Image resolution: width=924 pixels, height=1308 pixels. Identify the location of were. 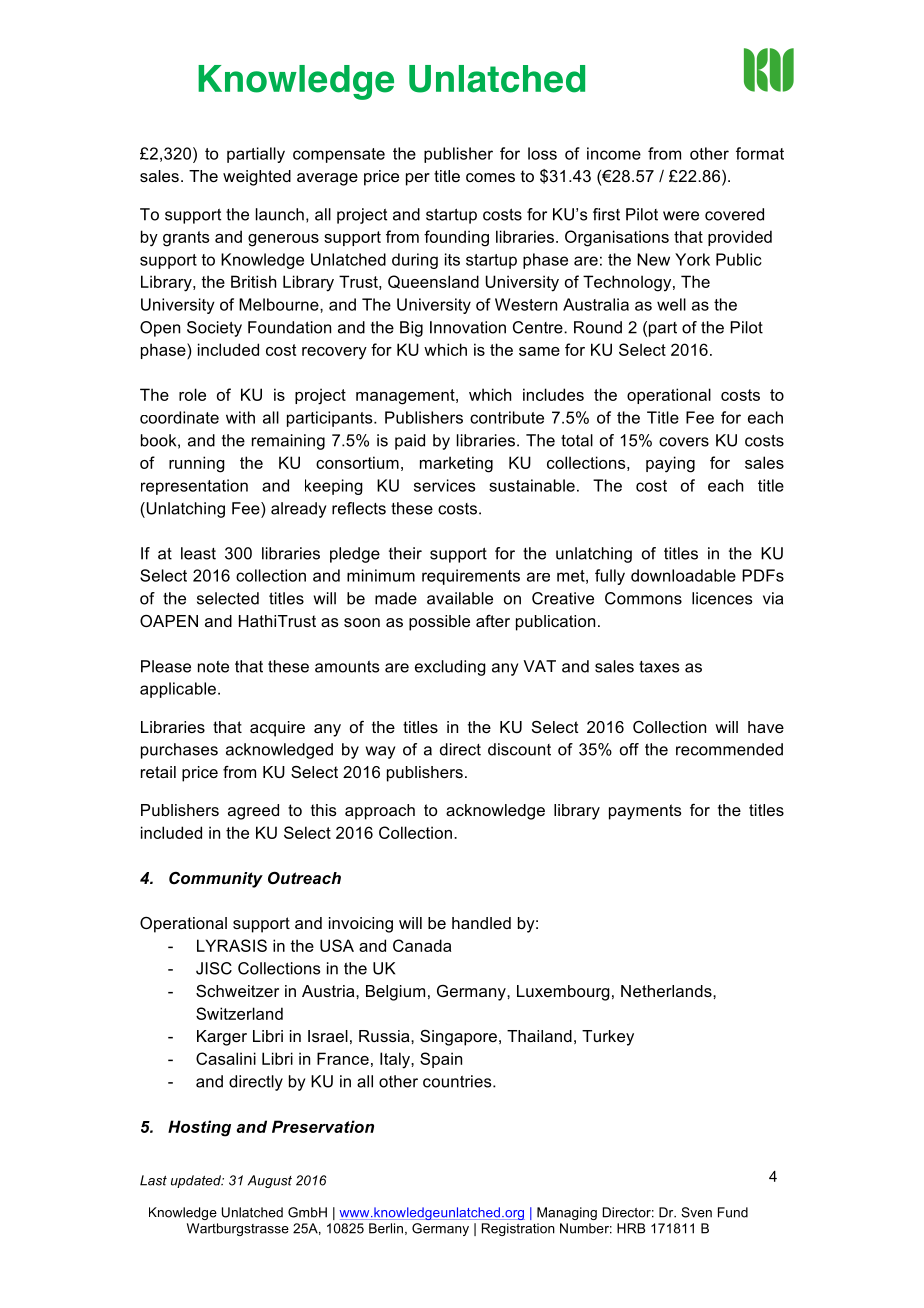
(681, 216).
